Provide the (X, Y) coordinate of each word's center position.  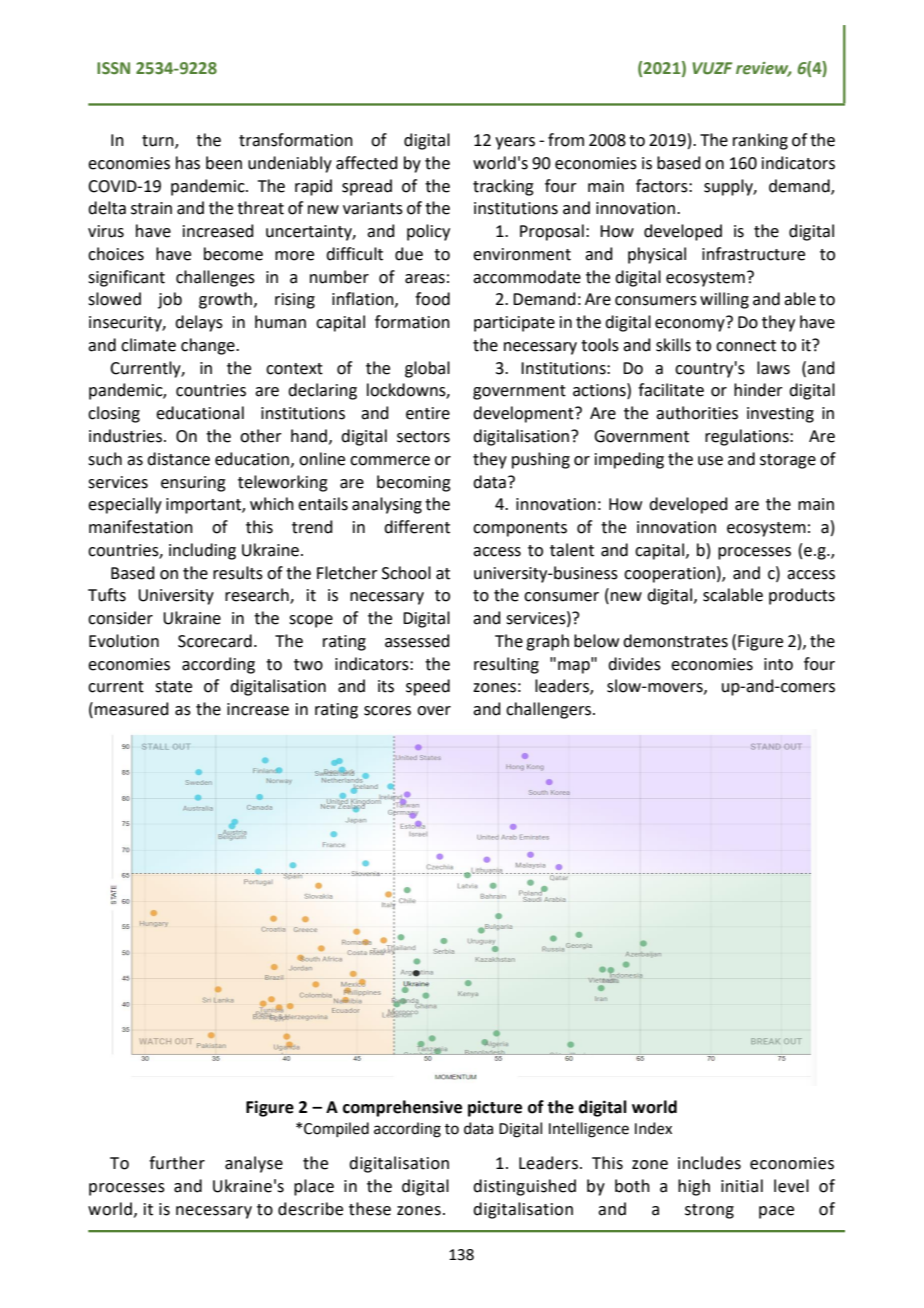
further (177, 1163)
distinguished (524, 1187)
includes (709, 1163)
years (515, 143)
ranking (760, 141)
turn (159, 142)
